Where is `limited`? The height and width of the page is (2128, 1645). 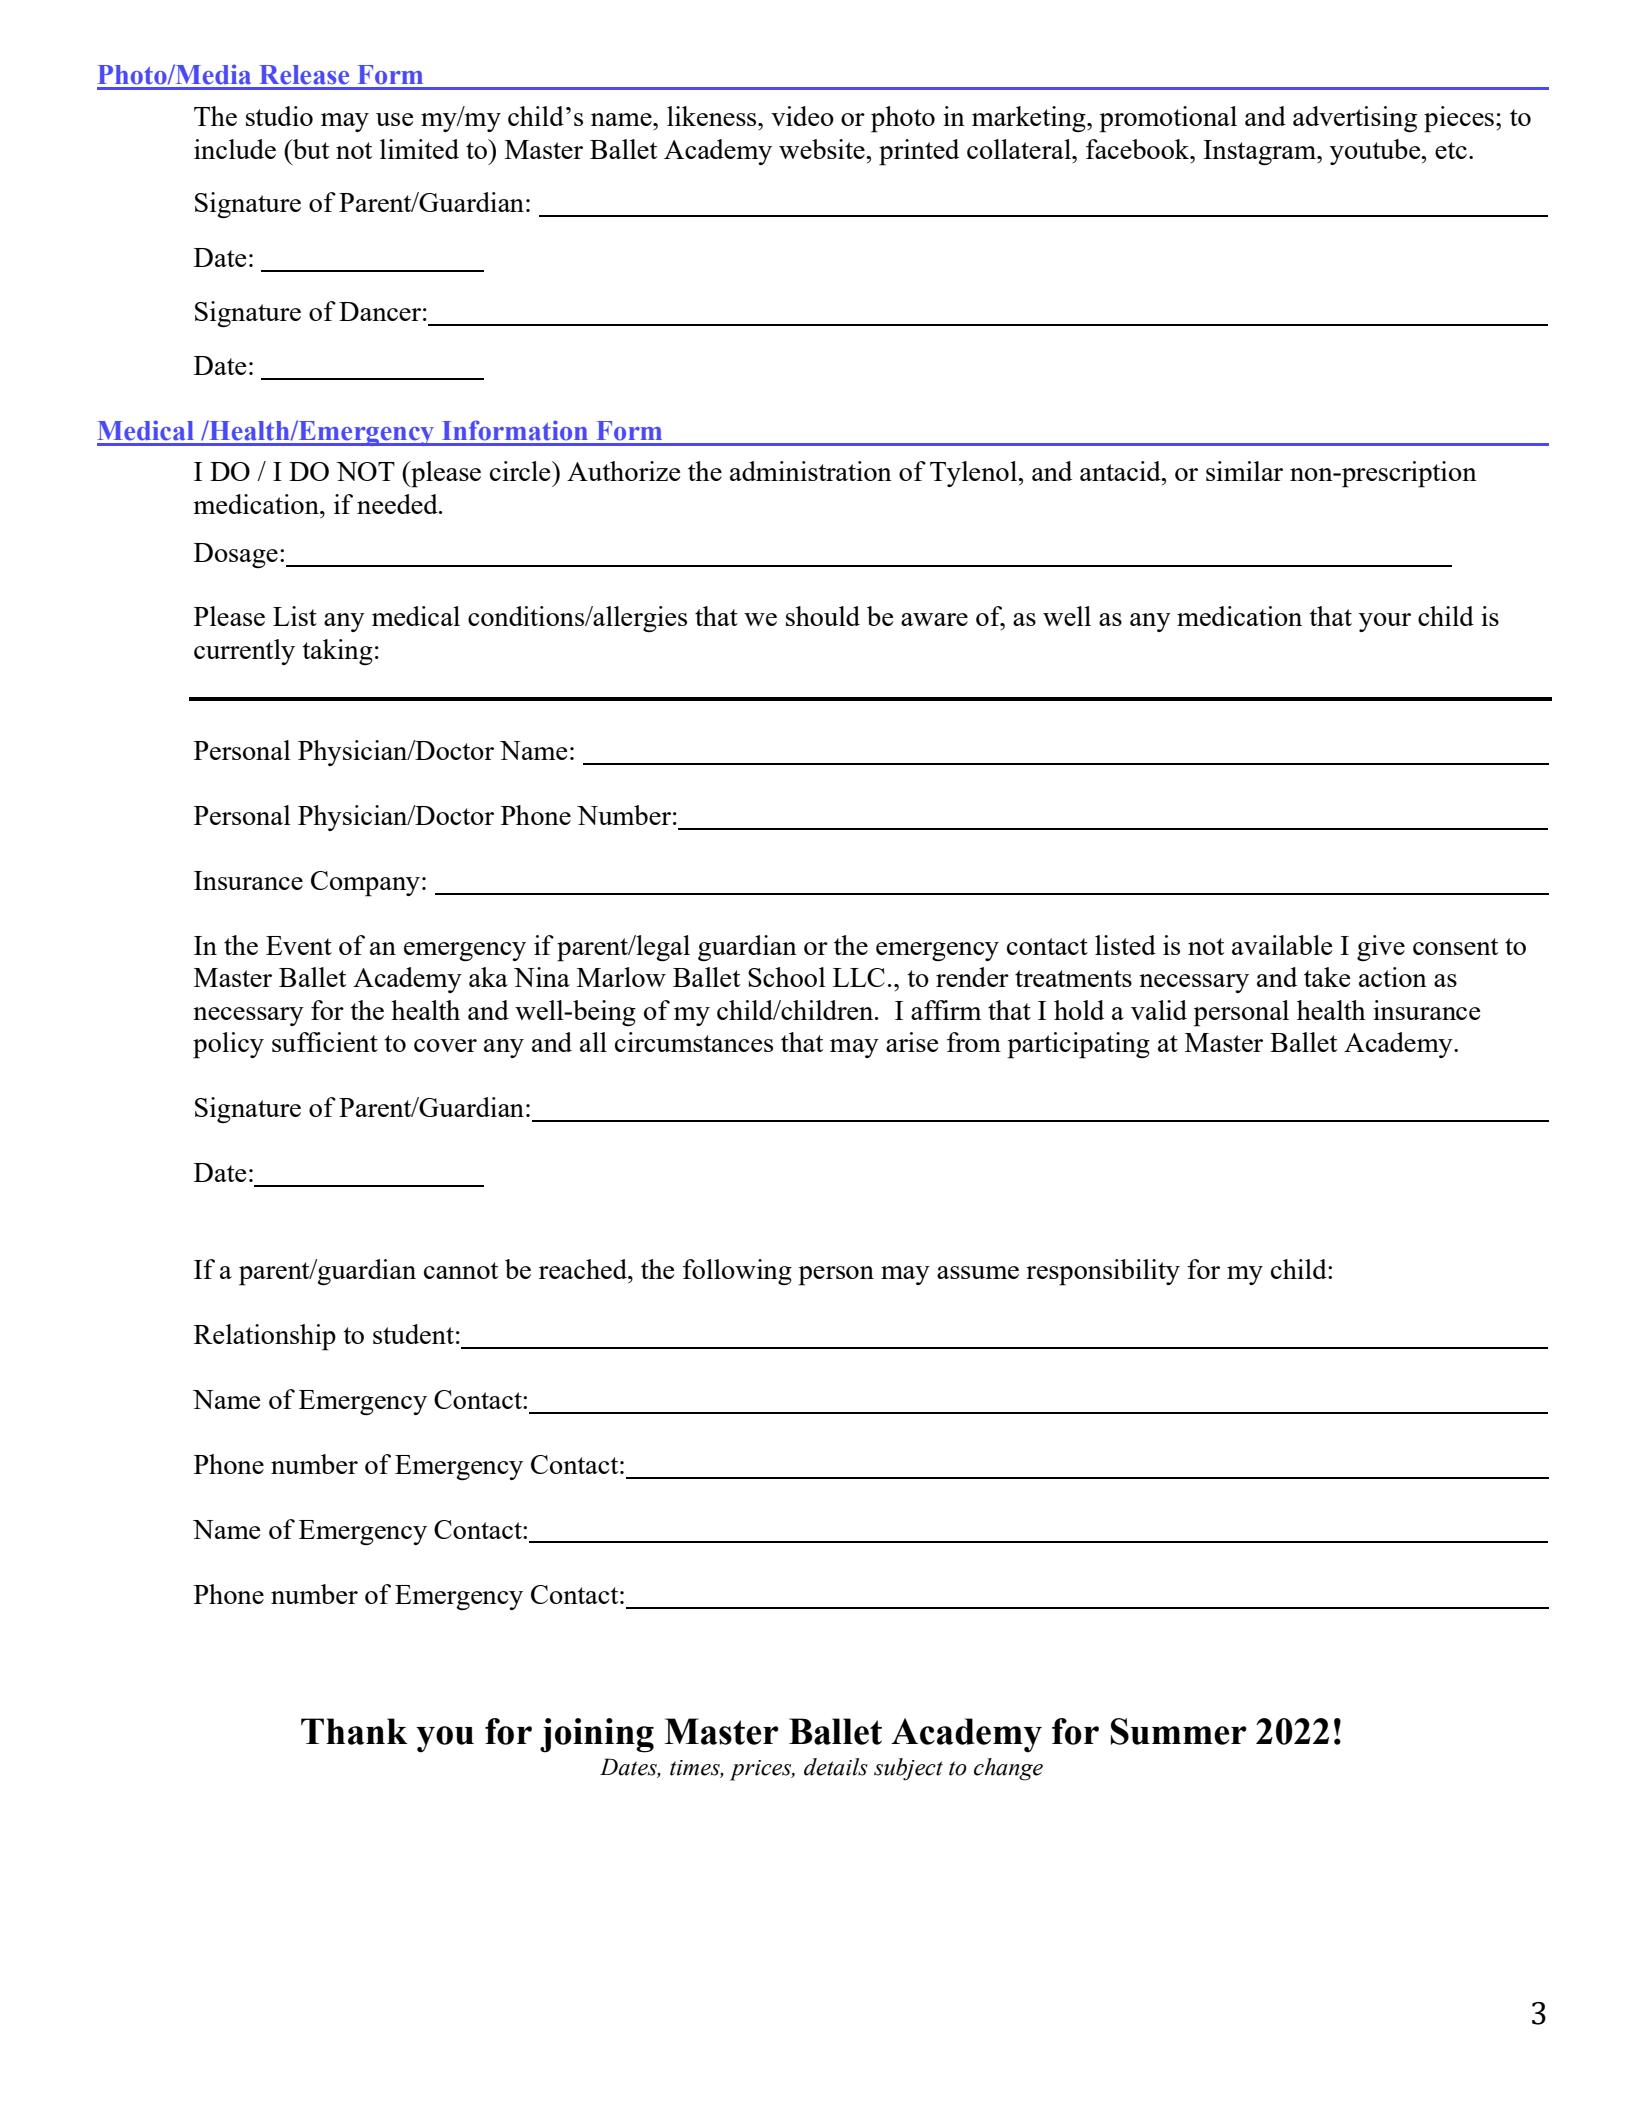
limited is located at coordinates (419, 149).
